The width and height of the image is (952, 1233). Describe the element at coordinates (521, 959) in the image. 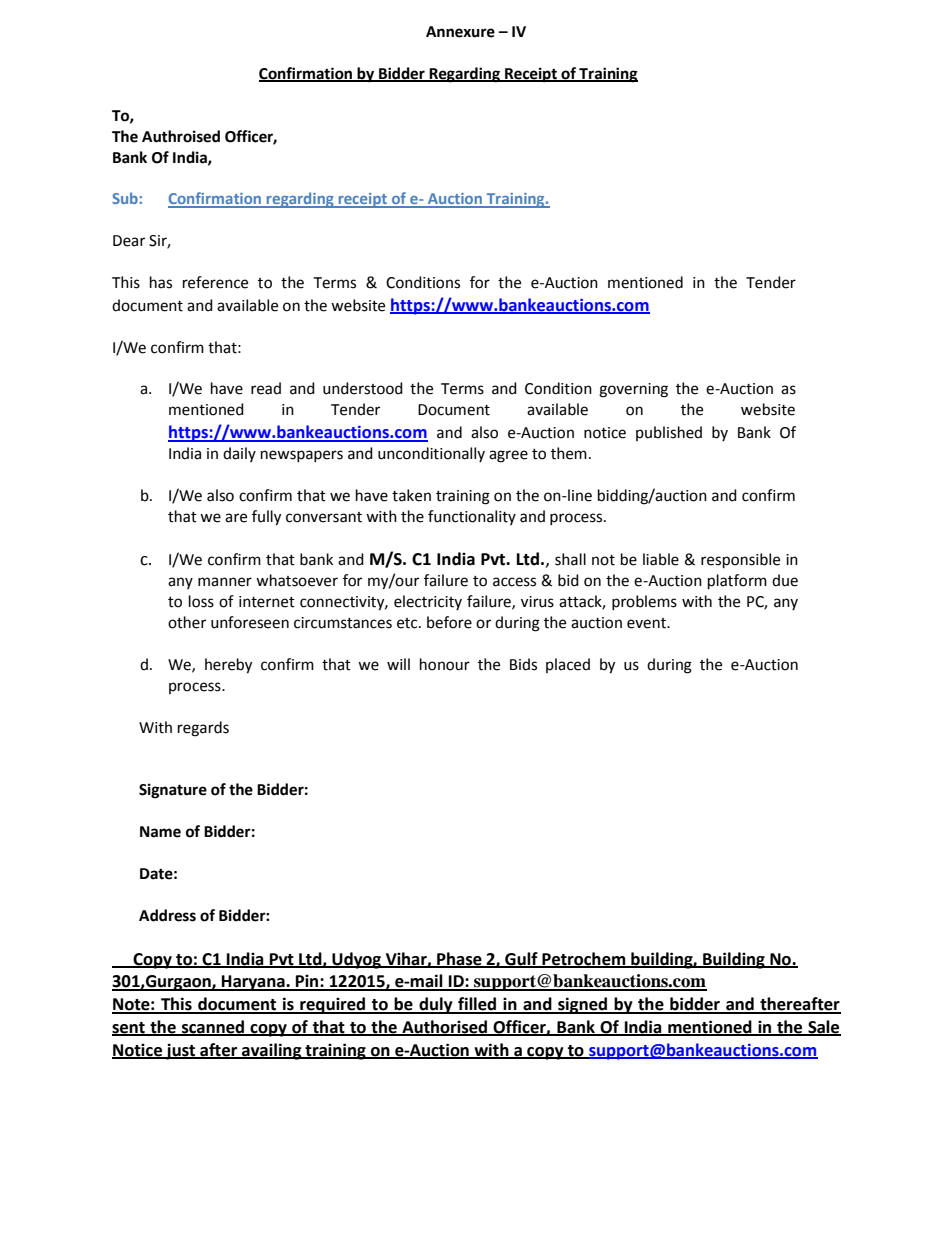

I see `Gulf` at that location.
